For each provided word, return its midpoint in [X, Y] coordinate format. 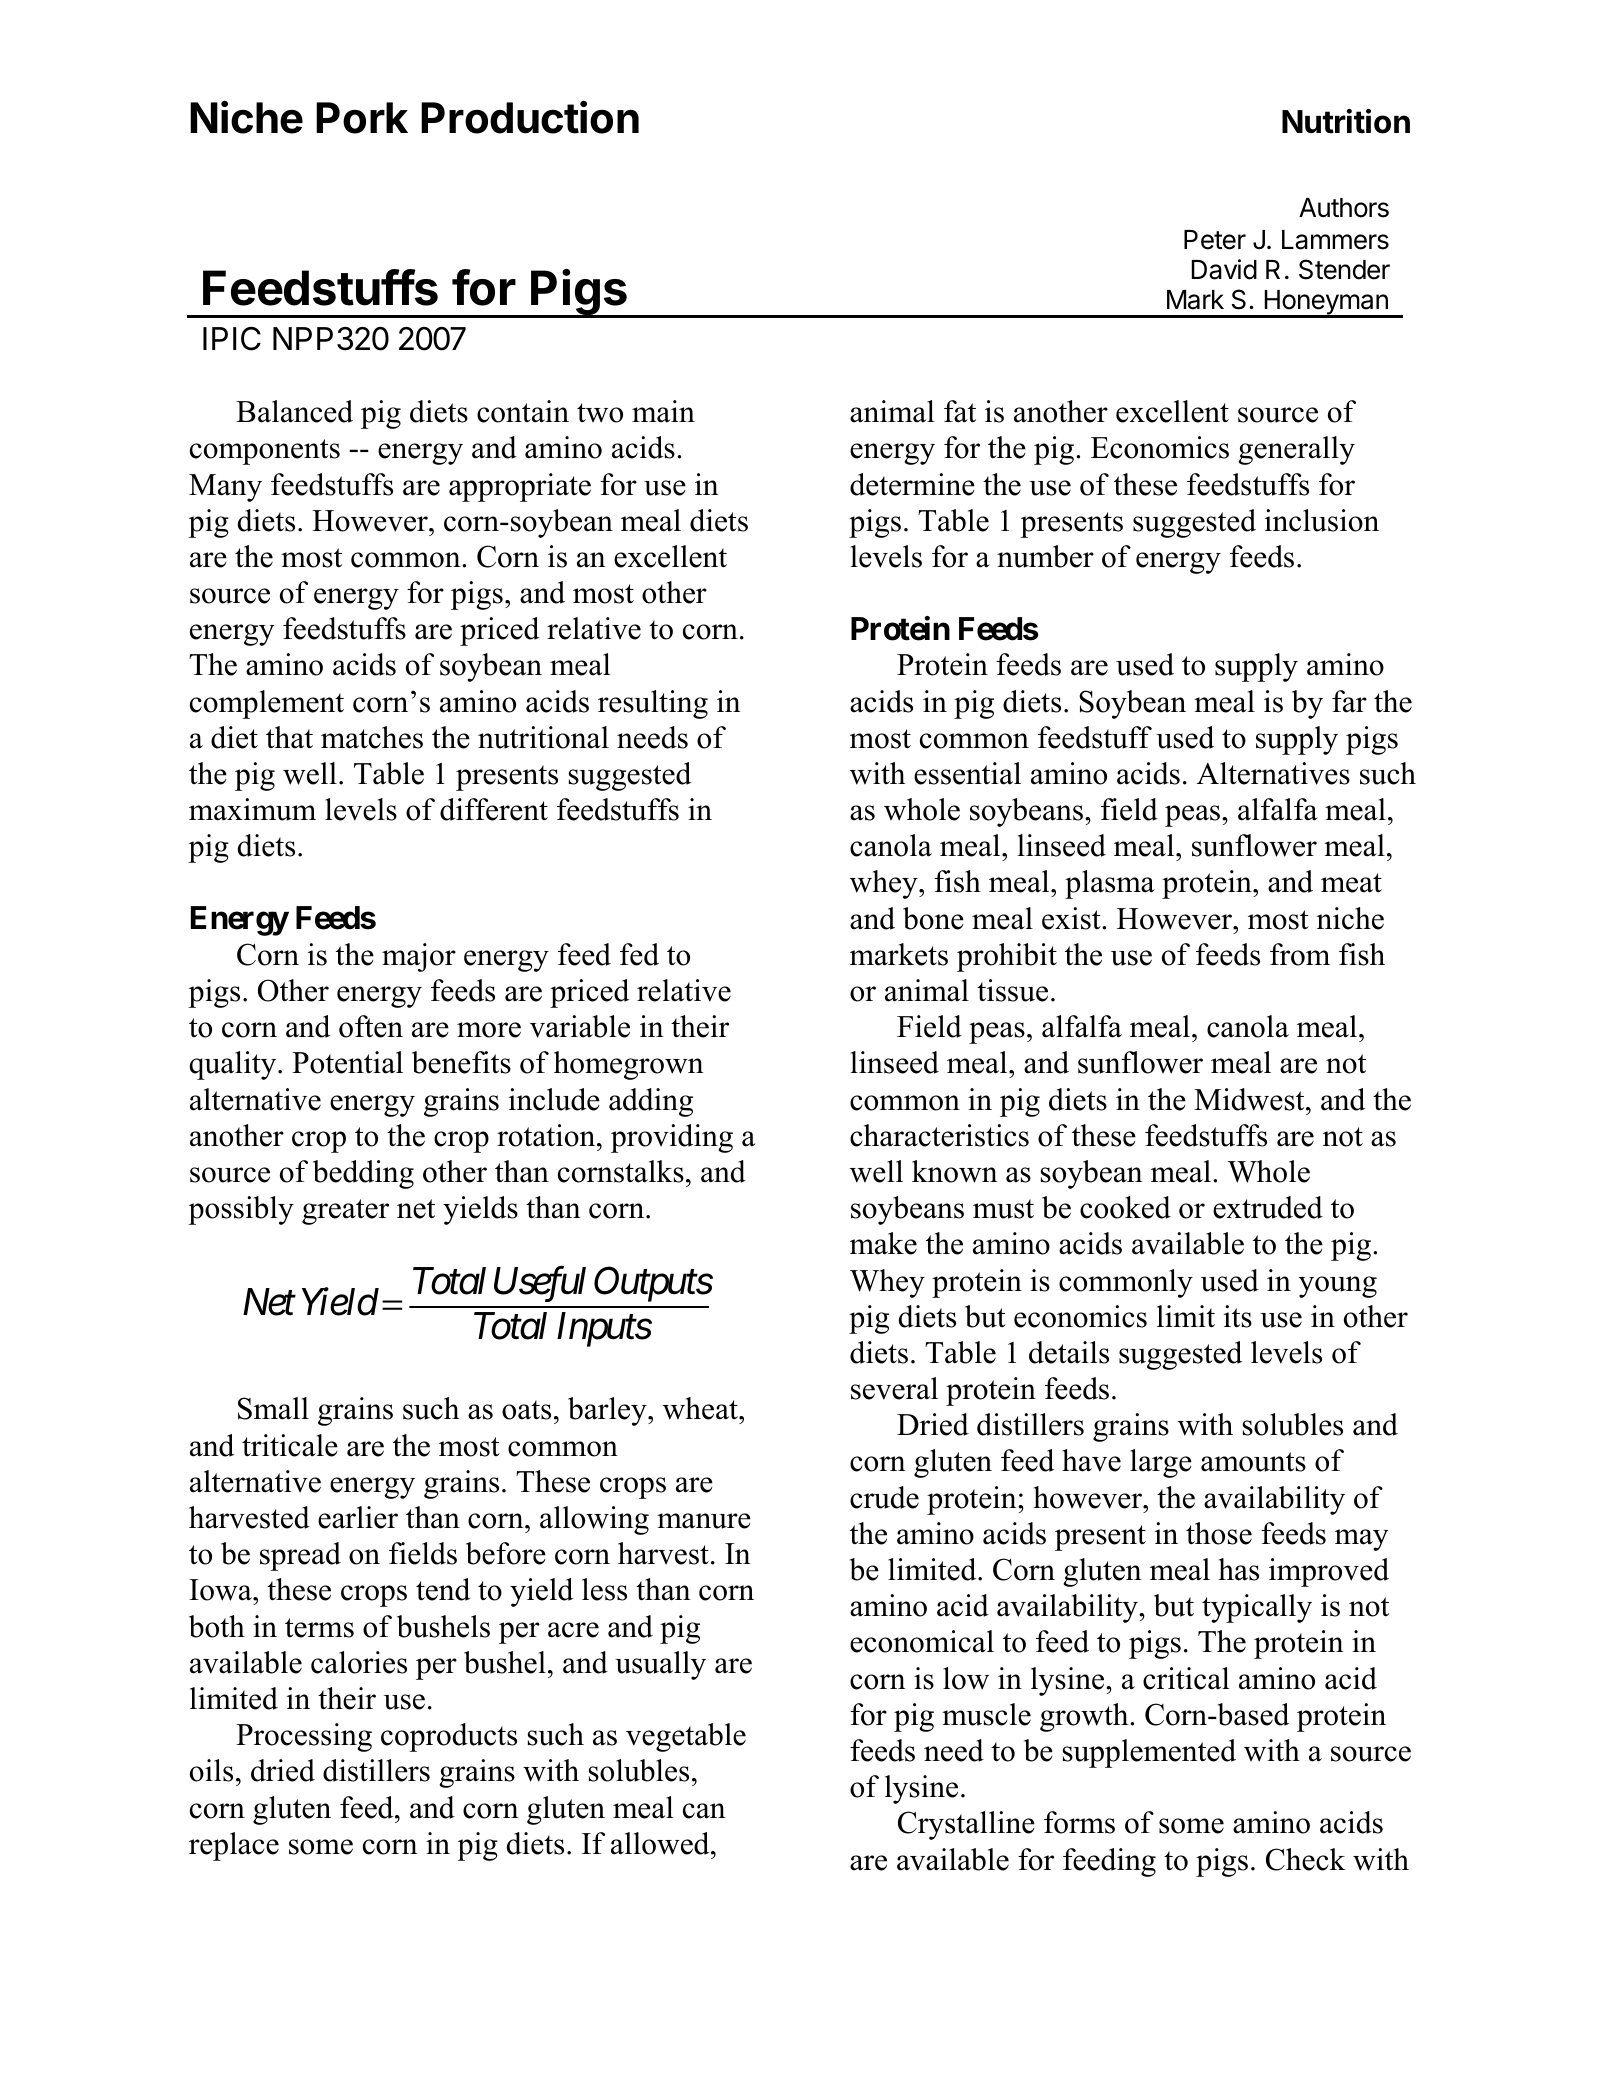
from [1300, 954]
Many [225, 488]
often [371, 1026]
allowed [661, 1843]
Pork [362, 118]
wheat [701, 1408]
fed [639, 954]
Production [530, 117]
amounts [1253, 1462]
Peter [1215, 240]
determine [912, 484]
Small [273, 1408]
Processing [304, 1737]
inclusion [1322, 520]
